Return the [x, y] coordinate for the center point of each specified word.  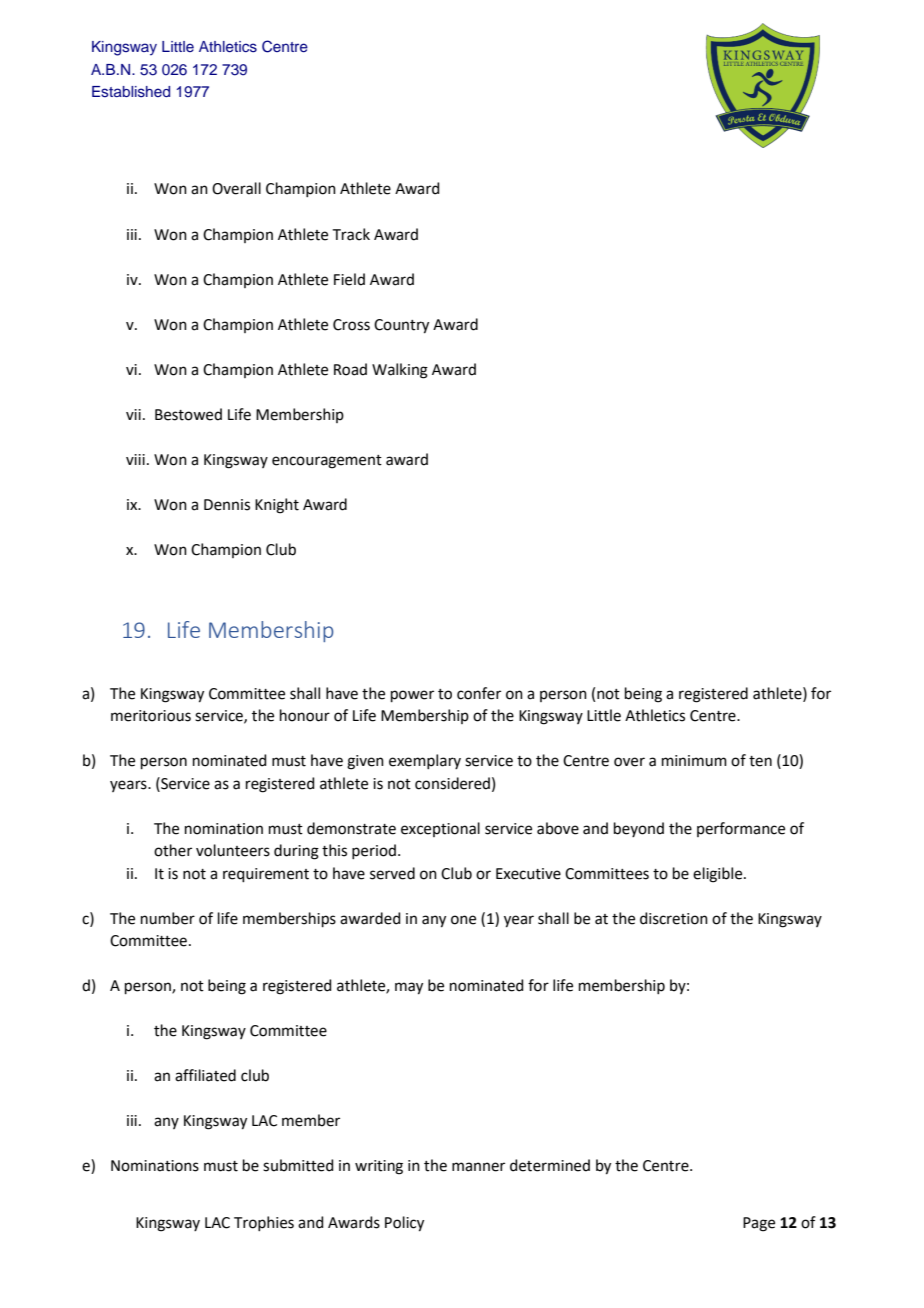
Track [351, 234]
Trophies [264, 1223]
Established [131, 92]
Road [350, 369]
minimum [694, 761]
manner [478, 1167]
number [168, 918]
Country [401, 326]
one [463, 920]
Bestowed [188, 414]
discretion [674, 918]
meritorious [151, 716]
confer [479, 693]
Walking [400, 371]
